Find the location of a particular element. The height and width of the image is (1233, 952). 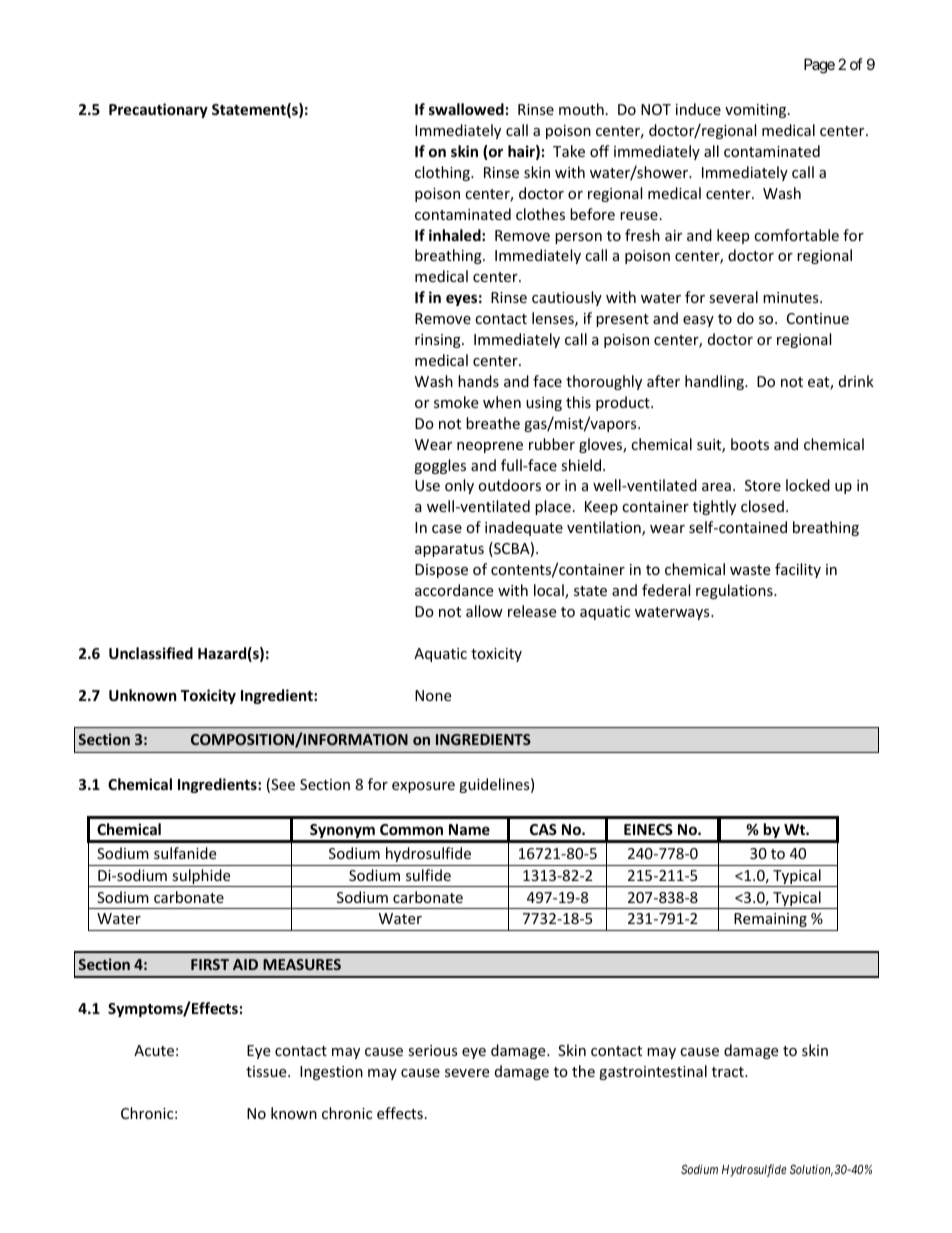

Precautionary is located at coordinates (158, 110).
